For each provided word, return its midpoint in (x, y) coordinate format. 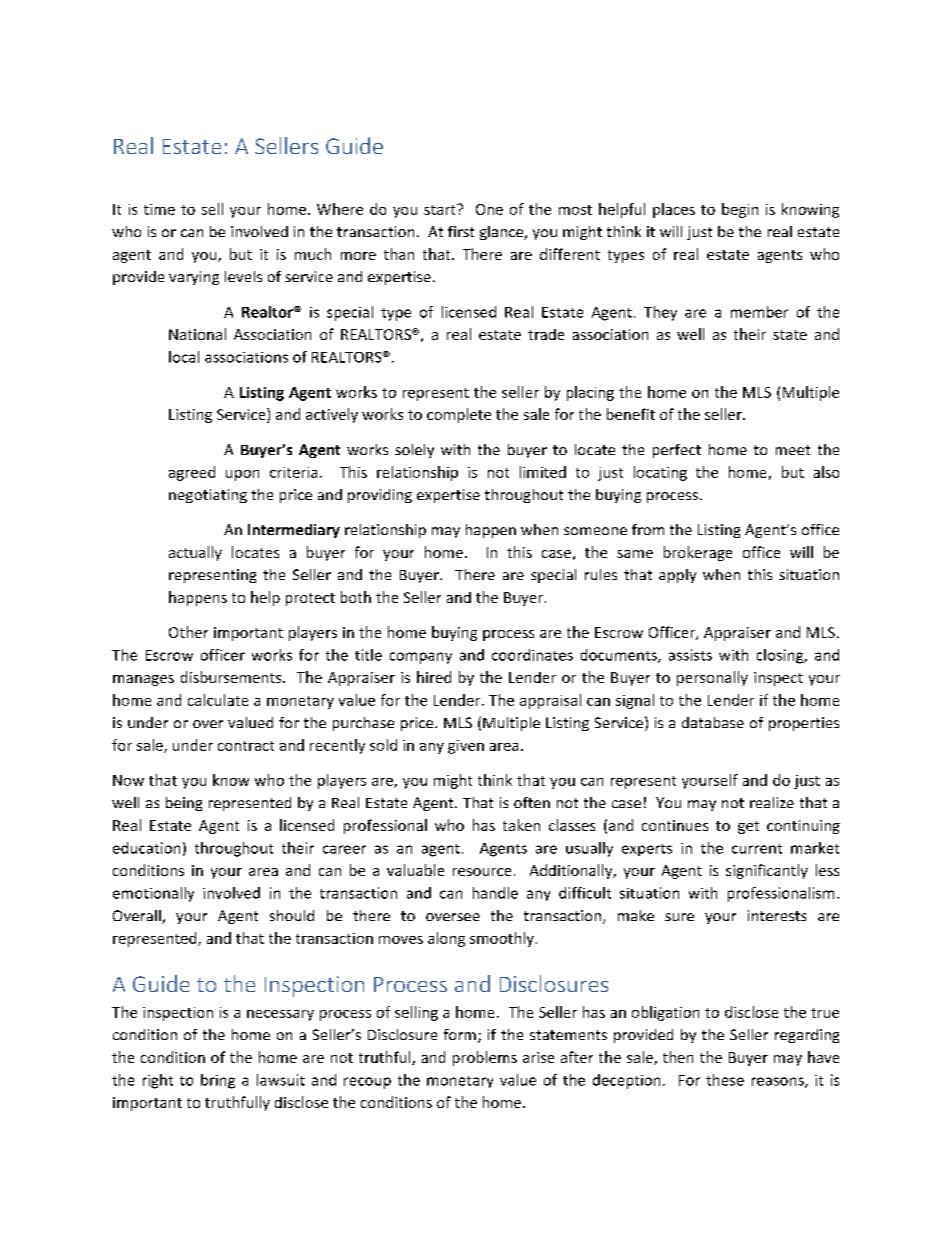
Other (188, 632)
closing (781, 656)
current (757, 849)
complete (459, 415)
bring (218, 1081)
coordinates (532, 655)
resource (482, 872)
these (725, 1080)
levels (243, 276)
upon (242, 475)
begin (740, 210)
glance (503, 233)
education (146, 848)
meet (793, 450)
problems (485, 1058)
